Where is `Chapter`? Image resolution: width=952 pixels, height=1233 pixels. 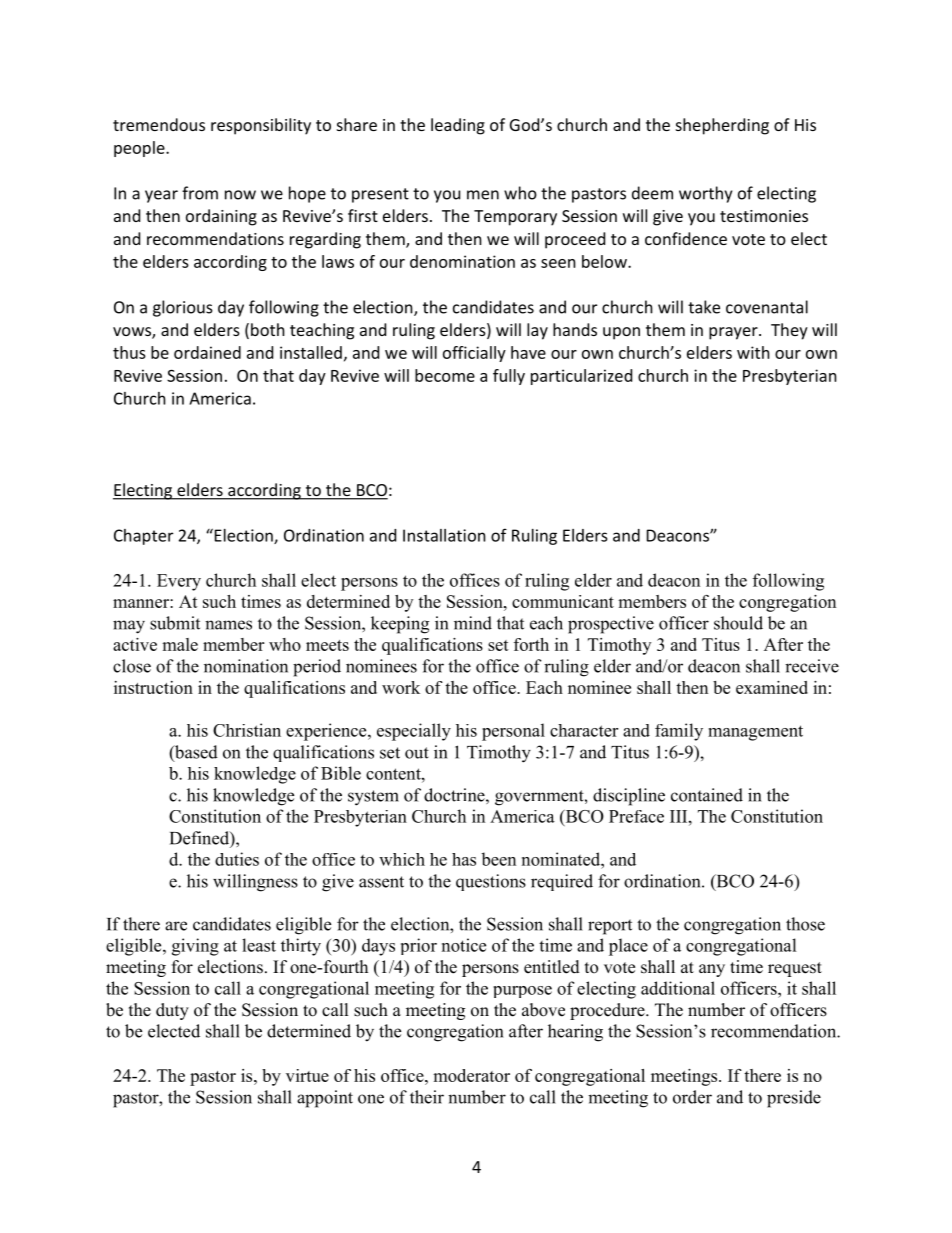 Chapter is located at coordinates (143, 537).
